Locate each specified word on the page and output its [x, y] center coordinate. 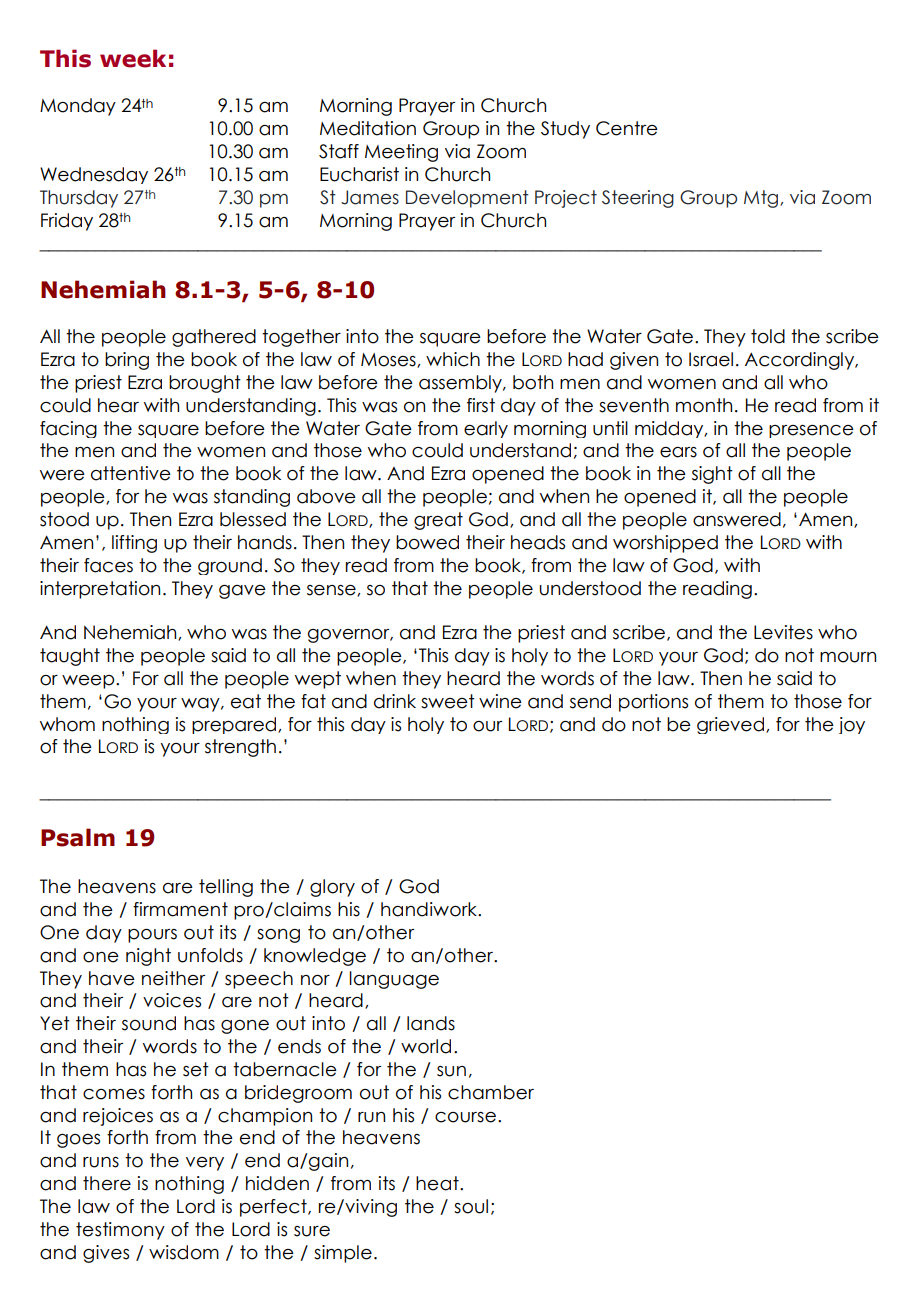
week [133, 58]
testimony [120, 1231]
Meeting [401, 153]
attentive [131, 473]
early [486, 429]
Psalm [78, 837]
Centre [627, 128]
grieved [730, 725]
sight [712, 475]
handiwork [430, 909]
